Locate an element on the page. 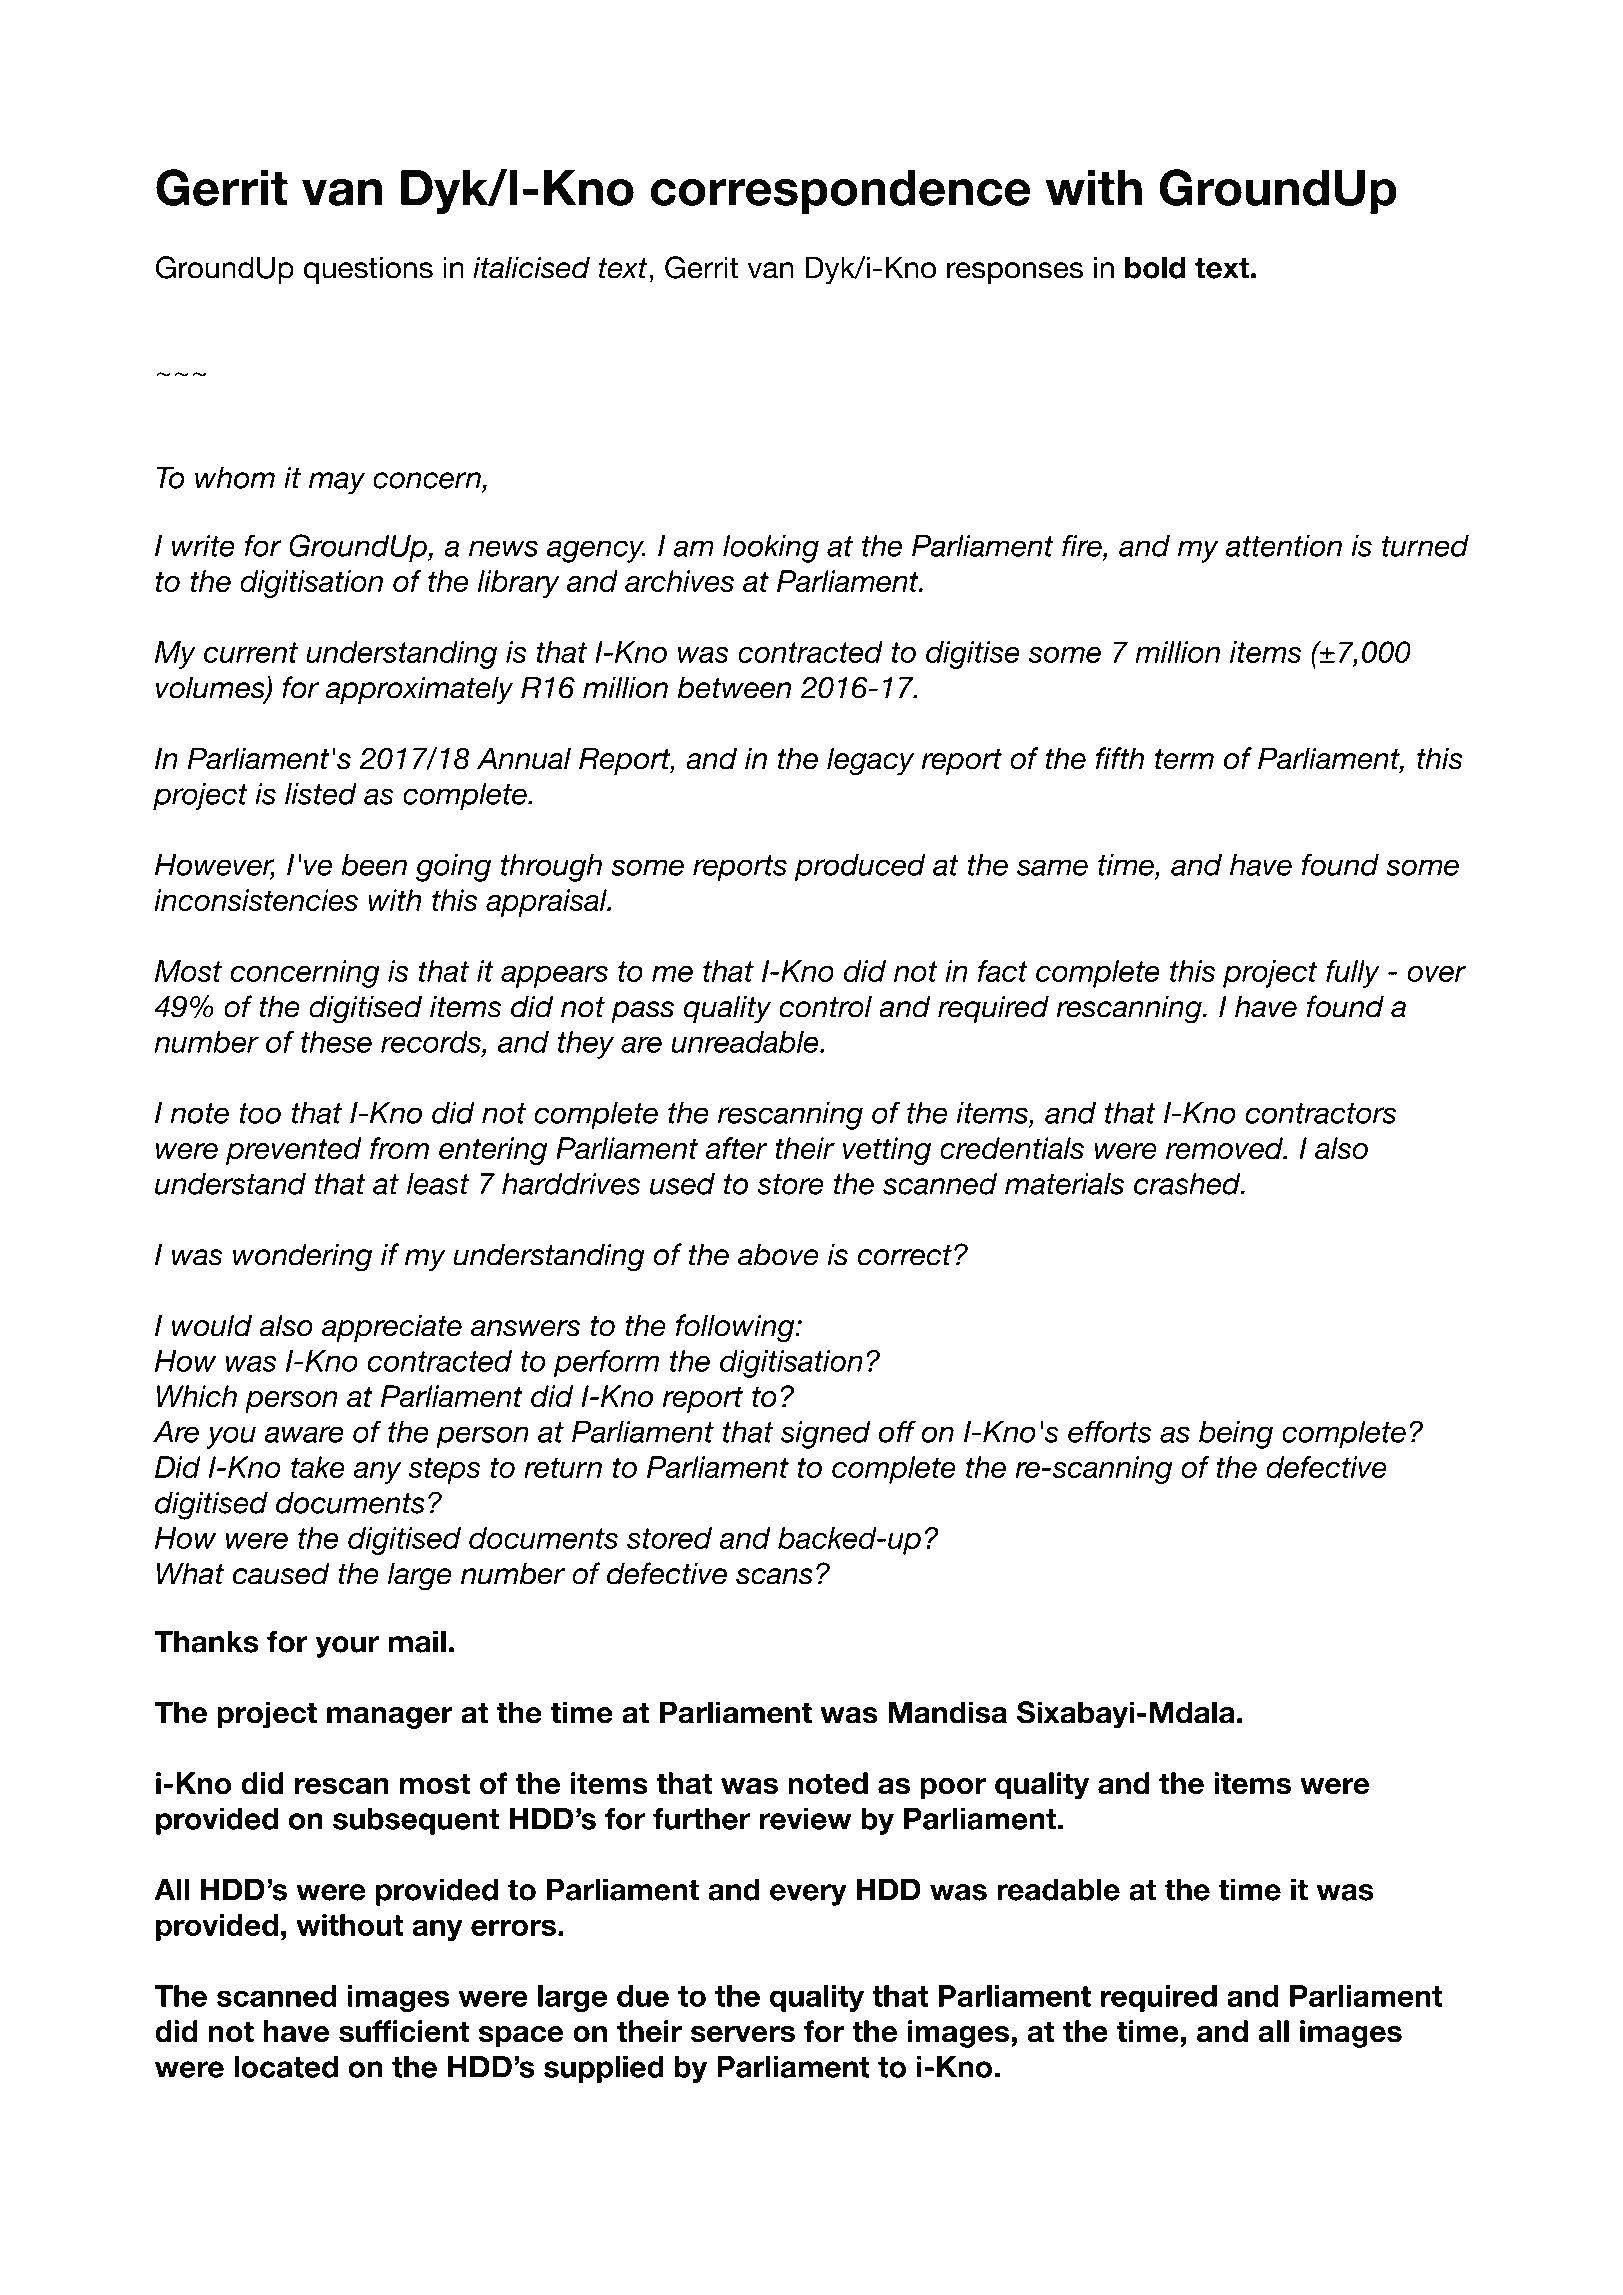 The image size is (1623, 2295). bold is located at coordinates (1155, 267).
